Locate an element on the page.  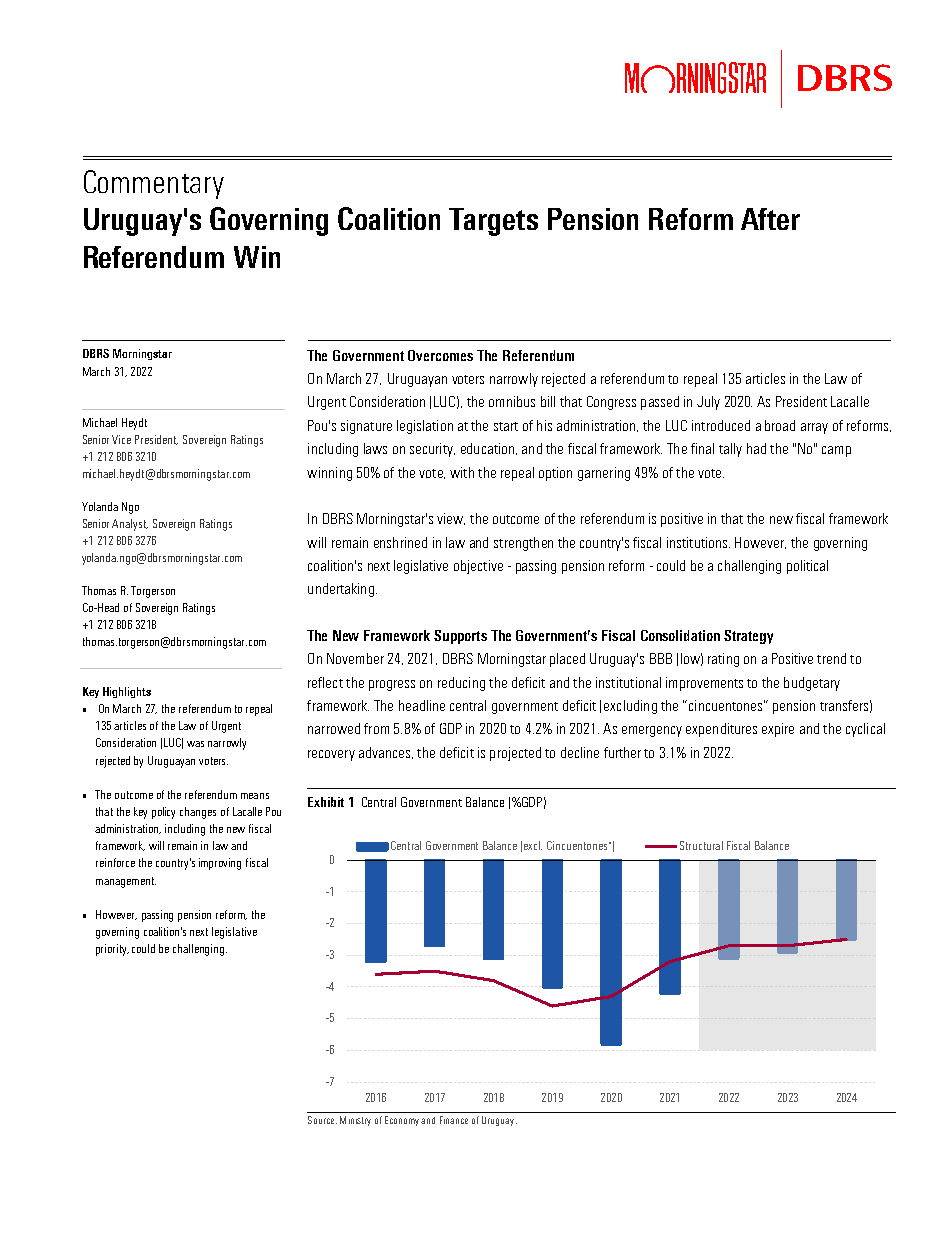
Supports is located at coordinates (460, 637).
